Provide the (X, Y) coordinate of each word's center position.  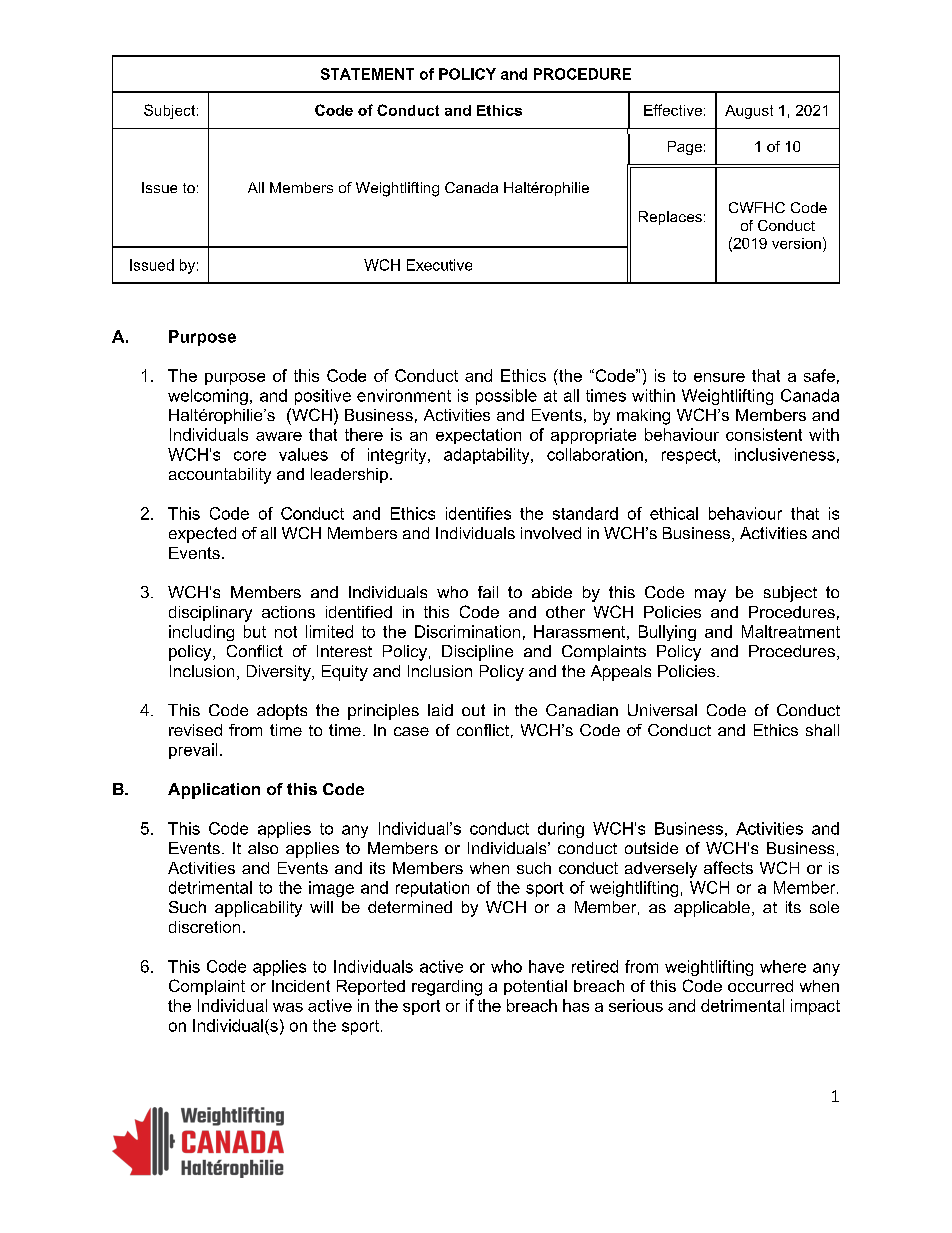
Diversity (280, 673)
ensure (719, 377)
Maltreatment (791, 631)
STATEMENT (367, 74)
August (749, 112)
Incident (301, 986)
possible (506, 397)
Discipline (477, 653)
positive (323, 397)
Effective (673, 110)
